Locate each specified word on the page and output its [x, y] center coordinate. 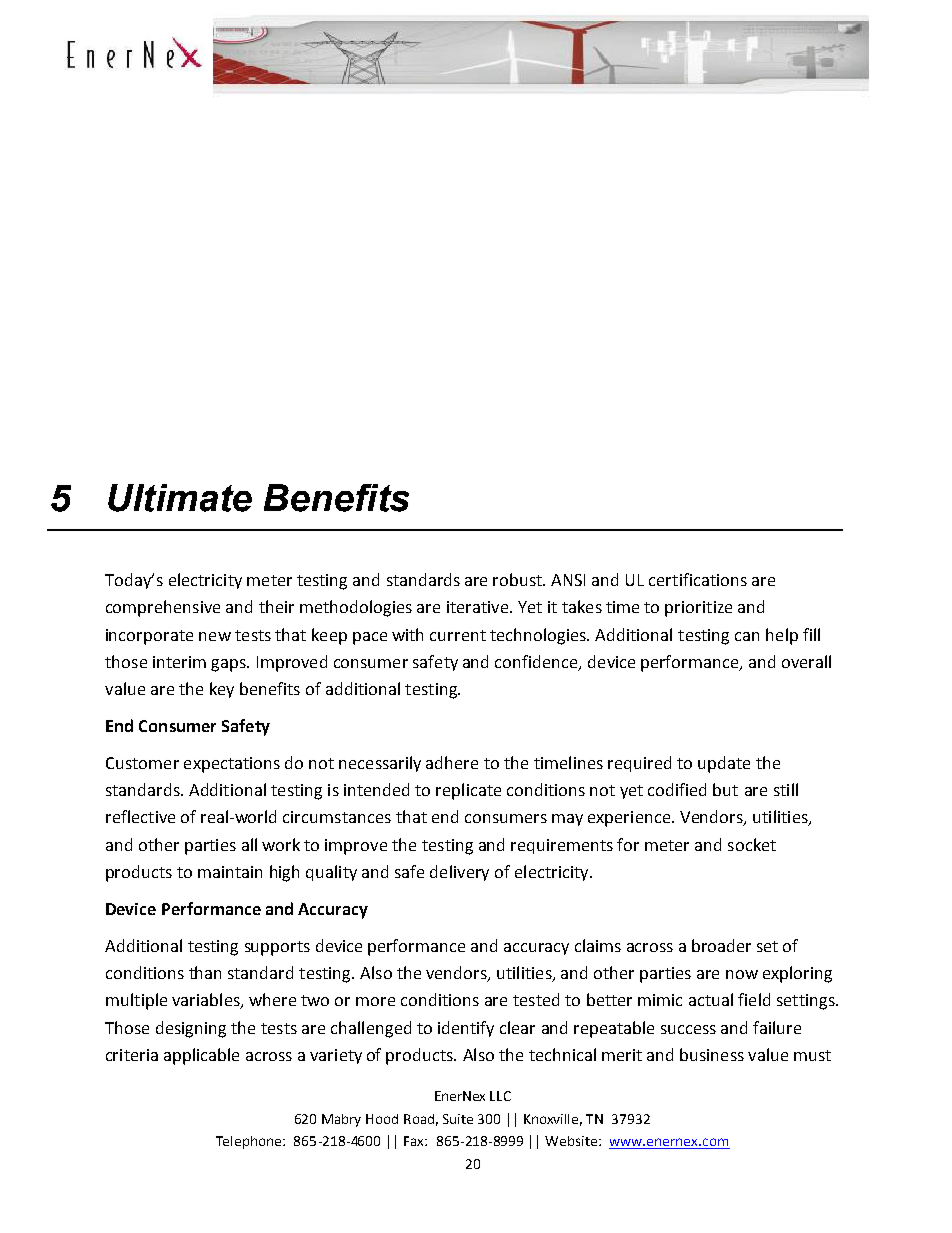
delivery [459, 873]
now [742, 974]
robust [519, 579]
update [724, 764]
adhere [452, 762]
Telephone [250, 1142]
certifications [698, 579]
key [222, 690]
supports [277, 948]
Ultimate [180, 498]
